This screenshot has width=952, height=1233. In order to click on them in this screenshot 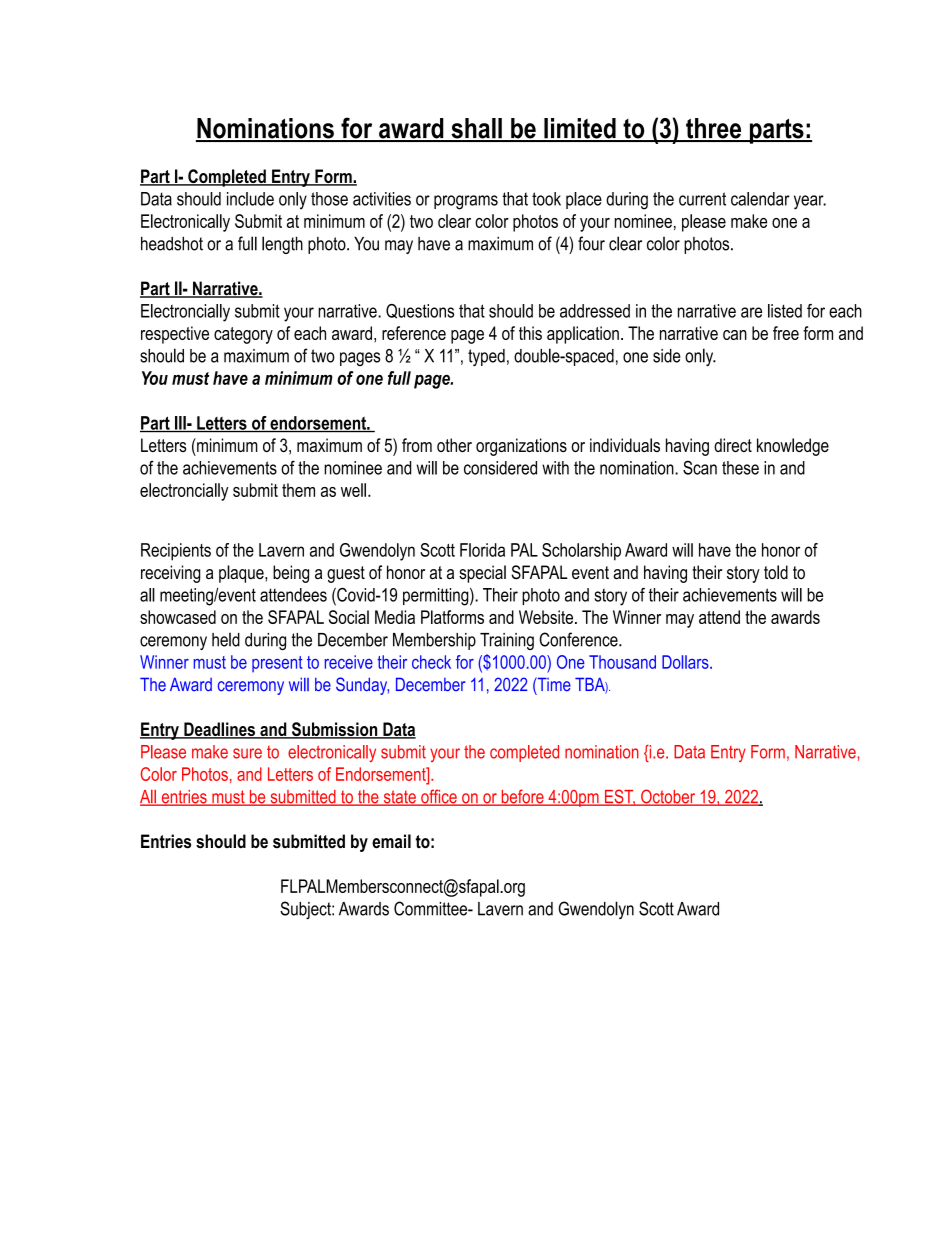, I will do `click(298, 490)`.
